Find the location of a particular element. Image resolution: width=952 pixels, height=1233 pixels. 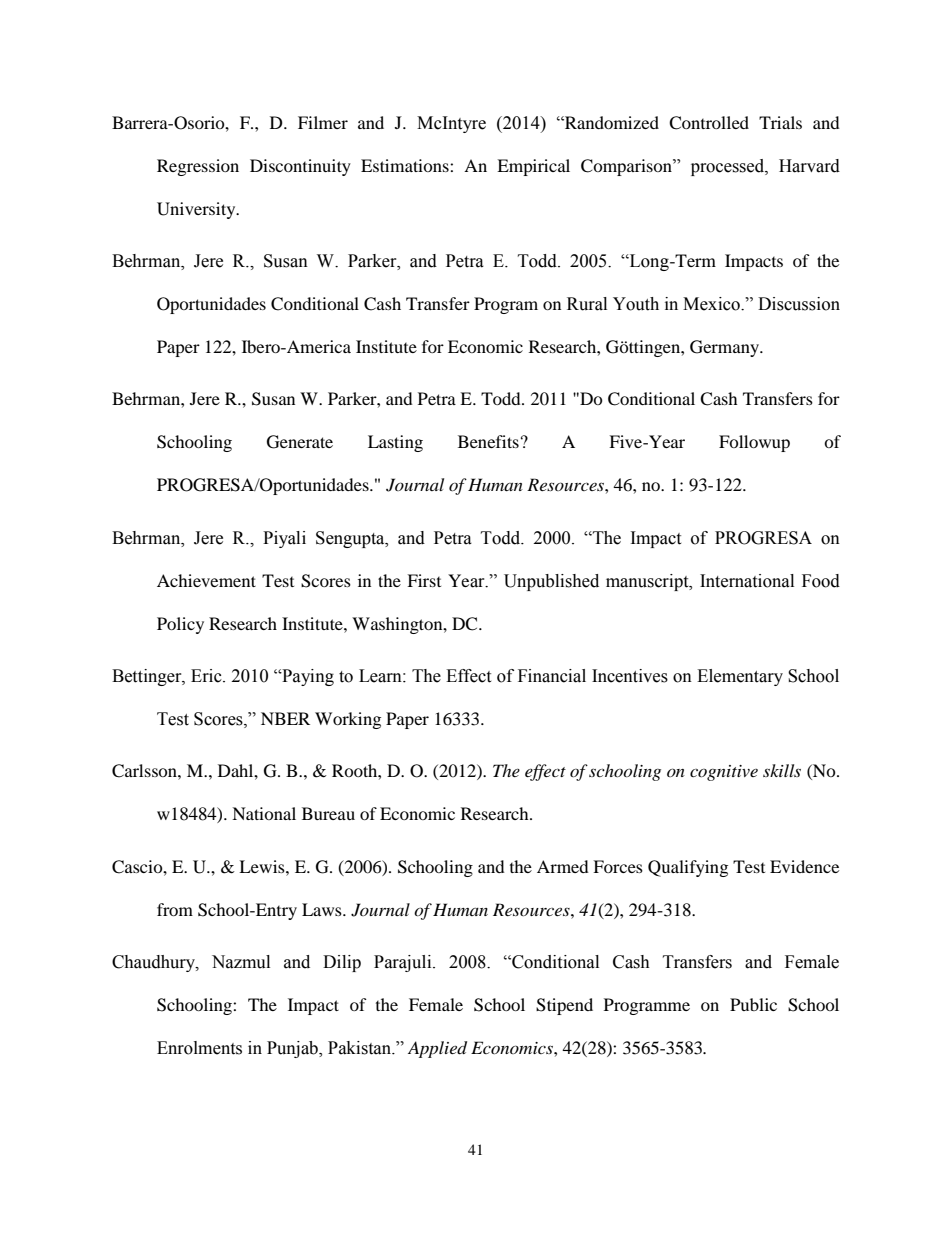

Followup is located at coordinates (754, 443).
